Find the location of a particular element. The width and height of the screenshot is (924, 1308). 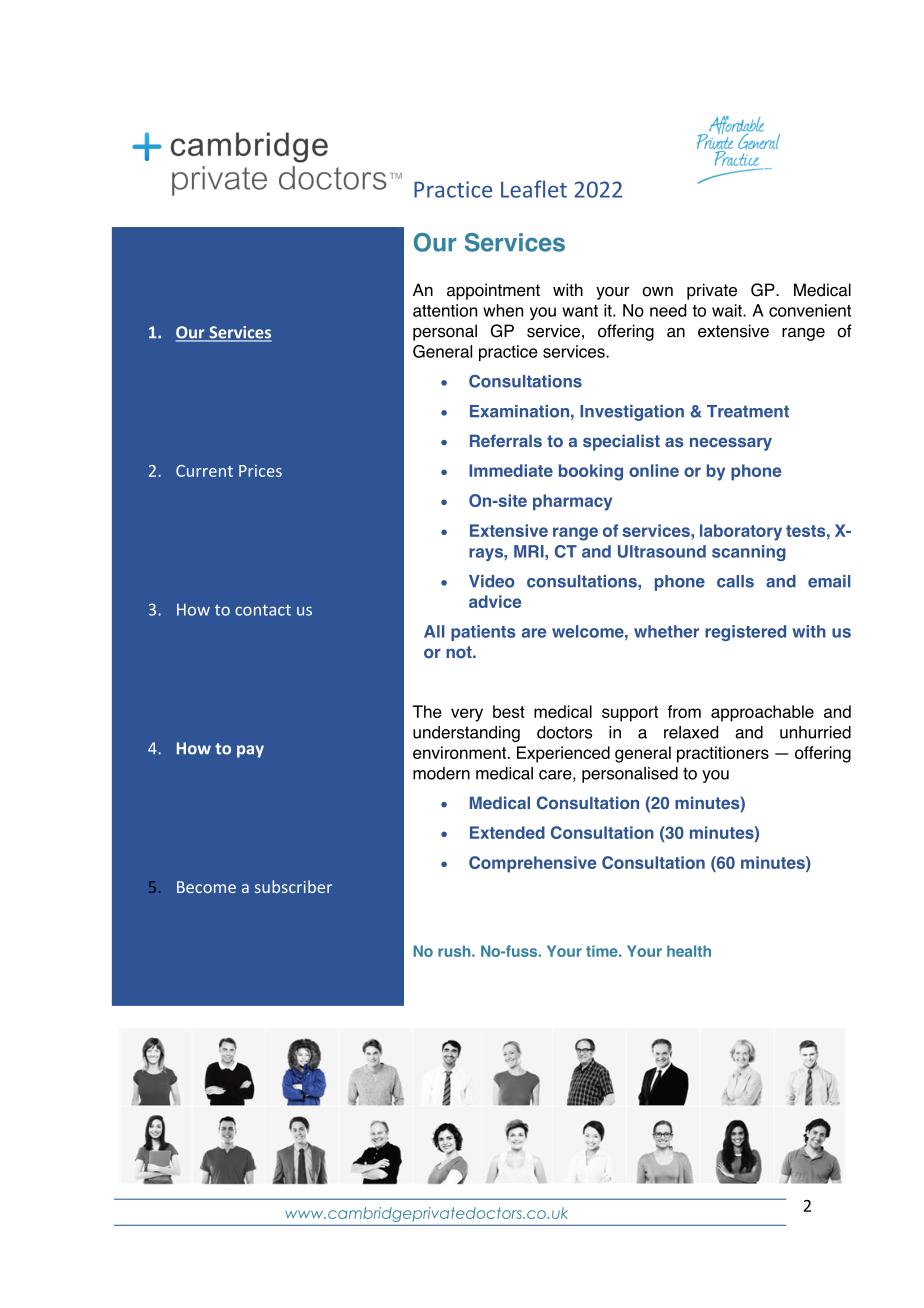

best is located at coordinates (509, 711).
